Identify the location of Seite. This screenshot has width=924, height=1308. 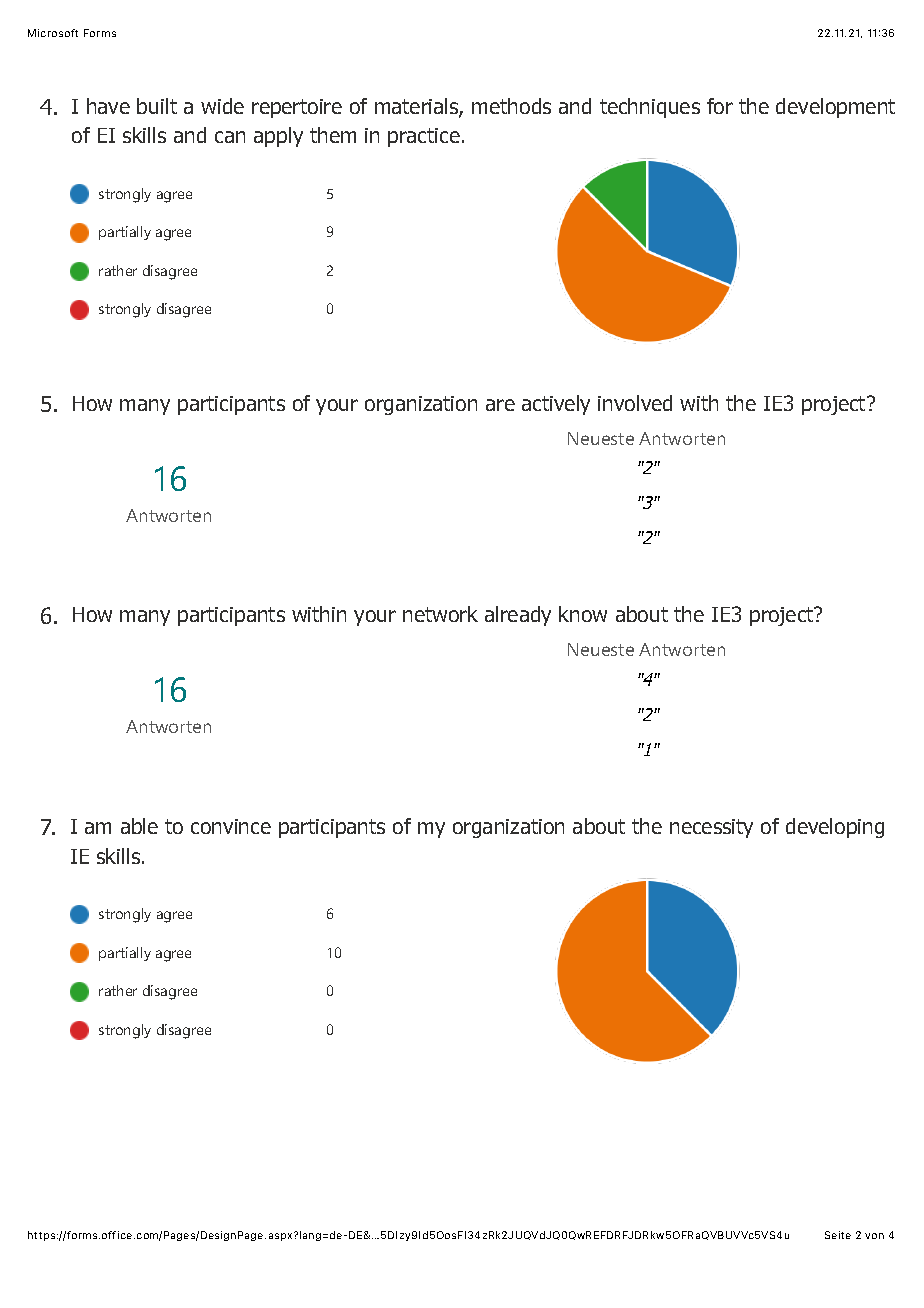
(838, 1235).
